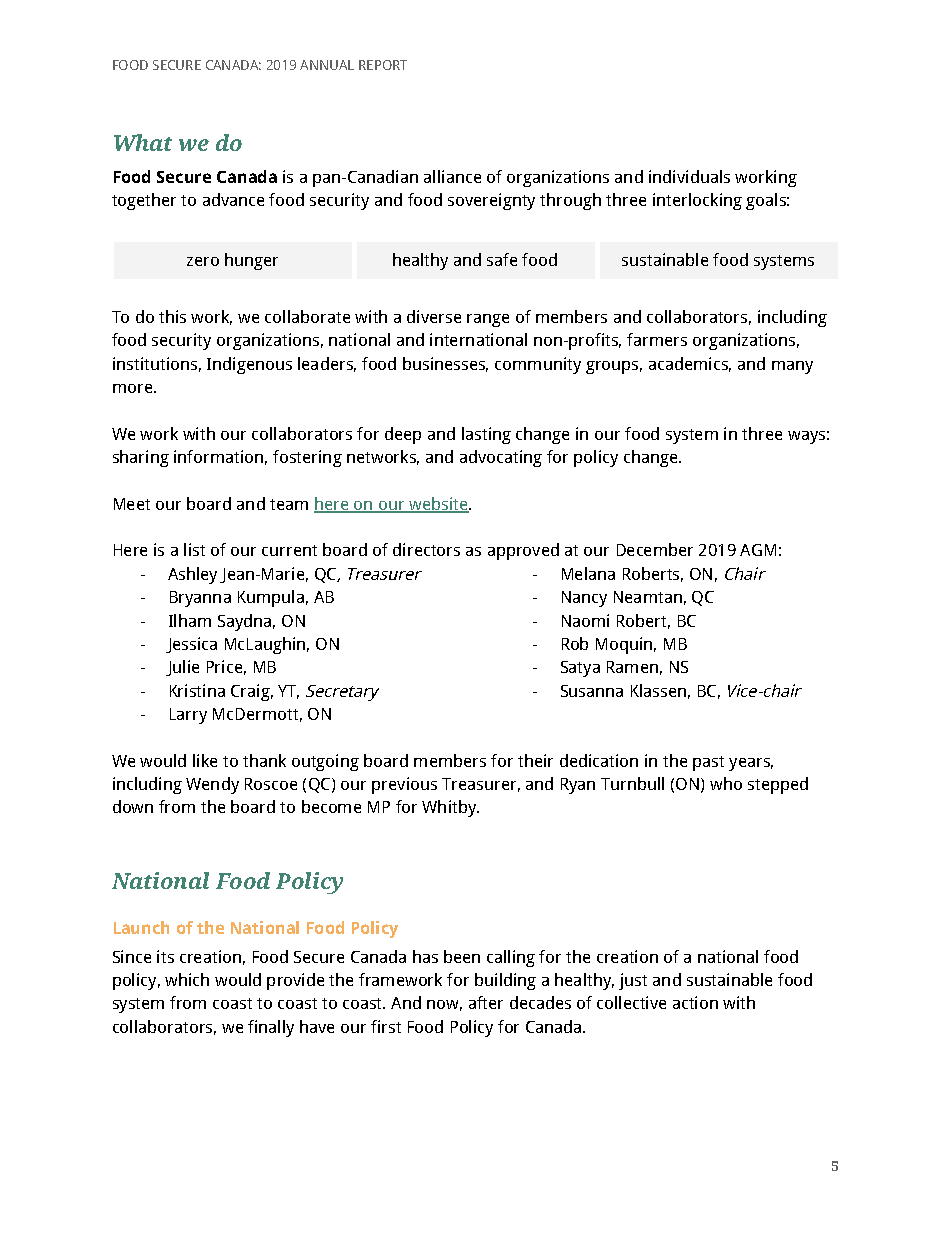 Image resolution: width=952 pixels, height=1233 pixels. I want to click on What, so click(143, 142).
